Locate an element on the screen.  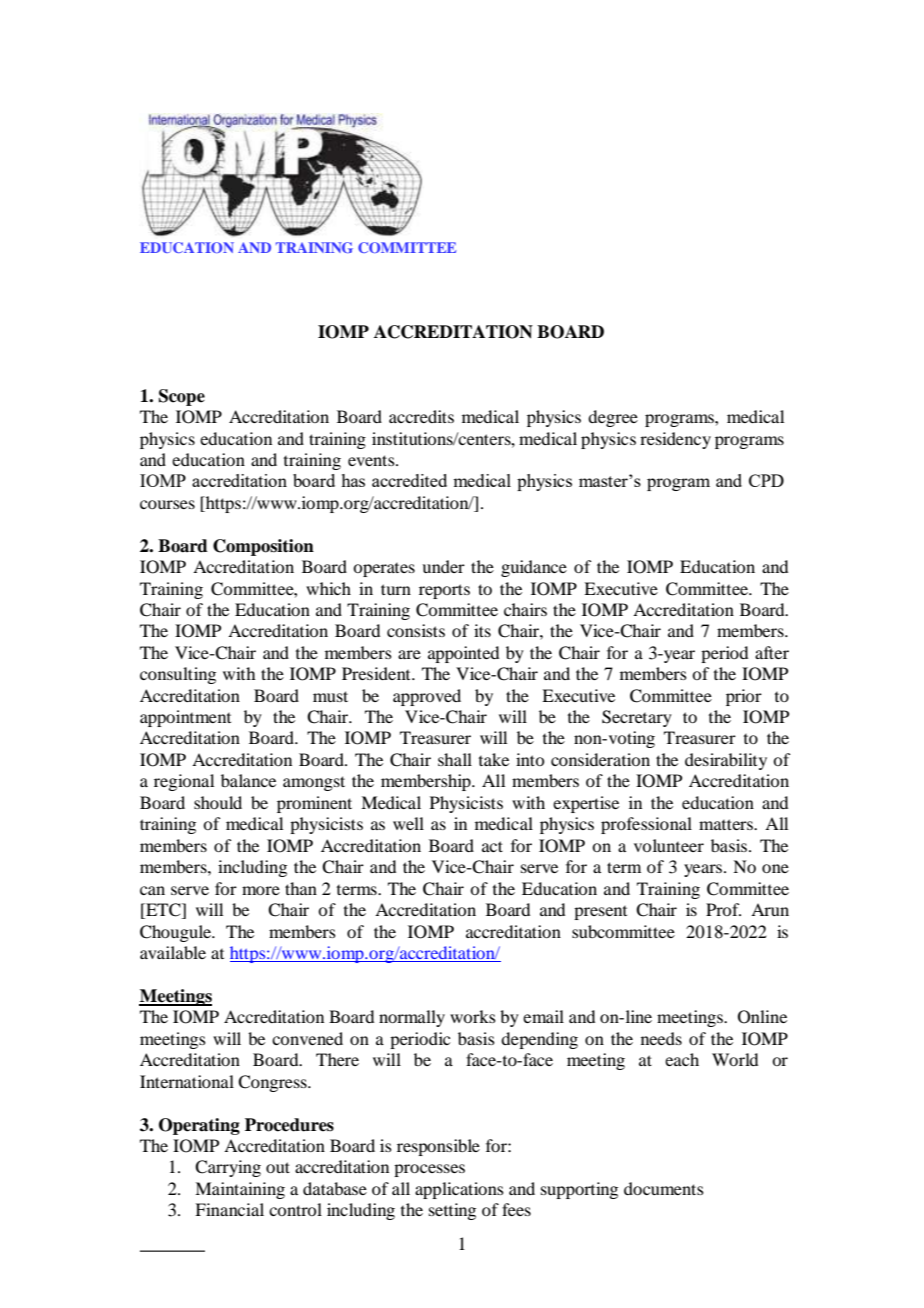
Composition is located at coordinates (263, 547).
